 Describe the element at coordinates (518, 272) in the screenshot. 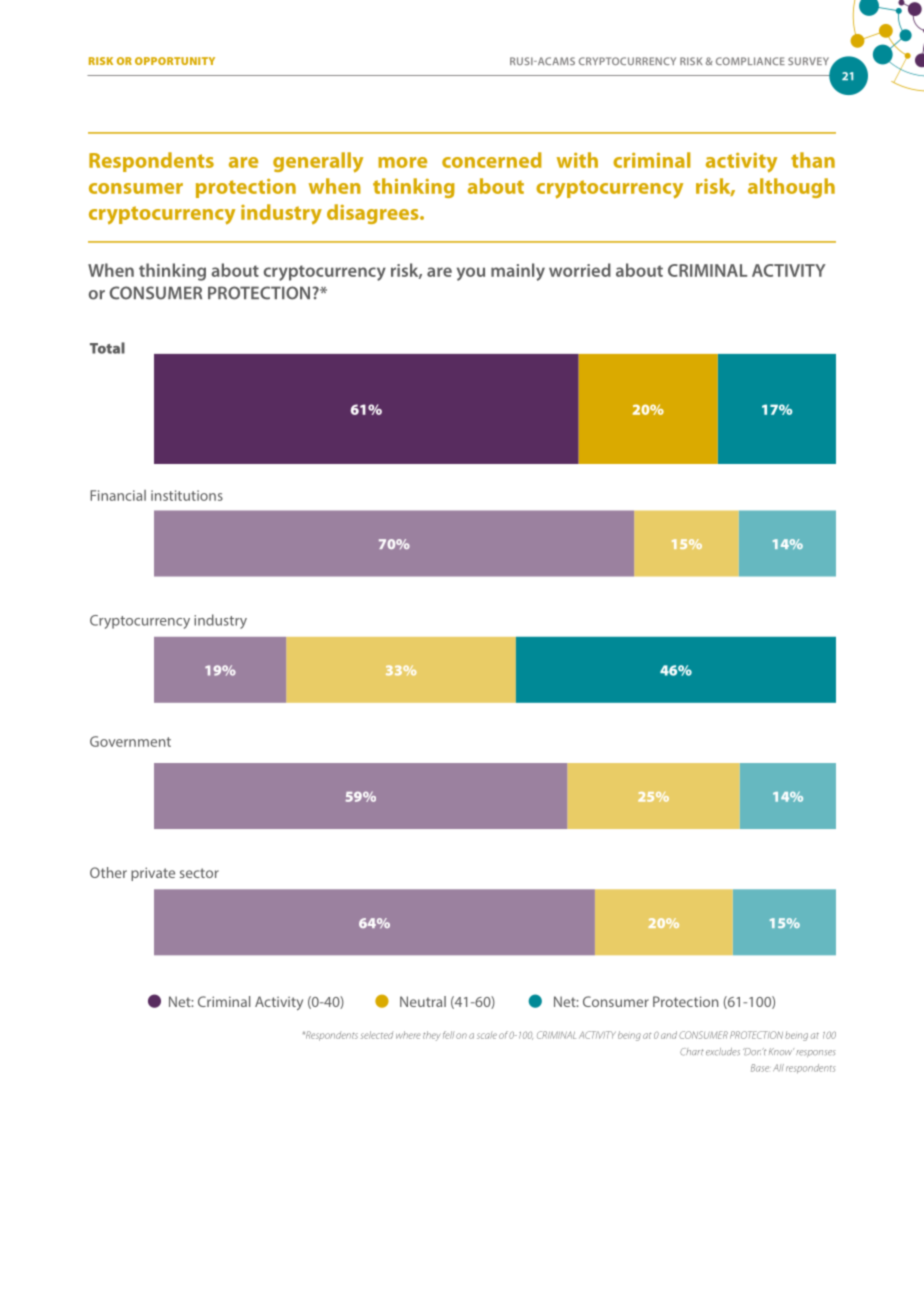

I see `mainly` at that location.
